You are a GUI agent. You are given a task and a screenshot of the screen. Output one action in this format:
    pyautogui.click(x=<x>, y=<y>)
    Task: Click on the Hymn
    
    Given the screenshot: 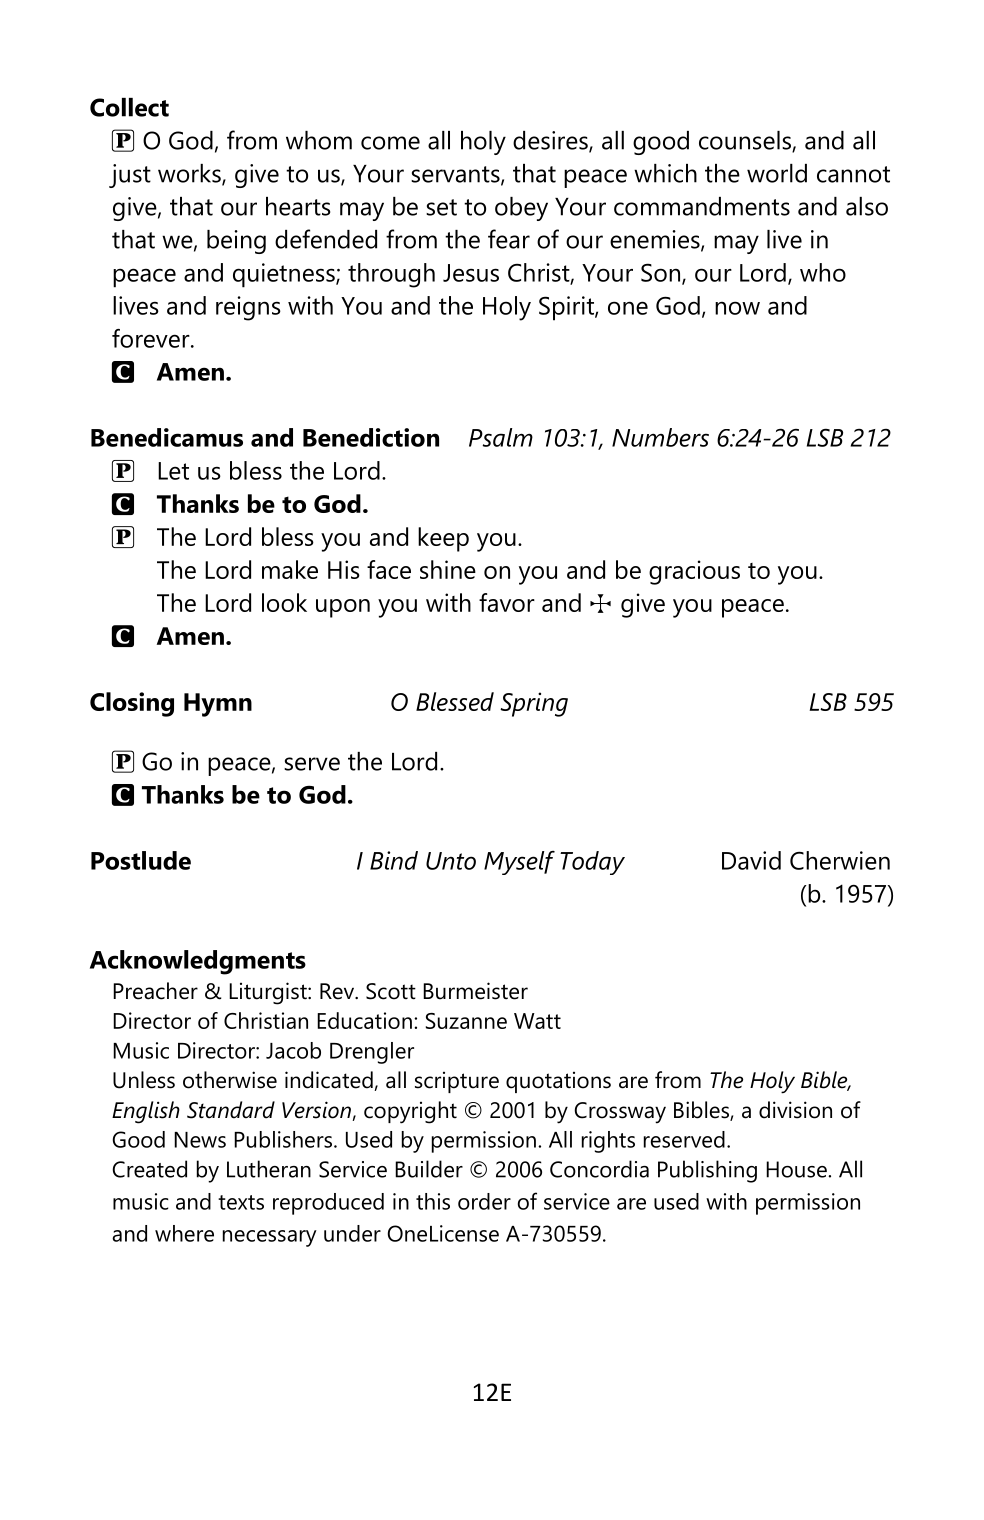 What is the action you would take?
    pyautogui.click(x=218, y=705)
